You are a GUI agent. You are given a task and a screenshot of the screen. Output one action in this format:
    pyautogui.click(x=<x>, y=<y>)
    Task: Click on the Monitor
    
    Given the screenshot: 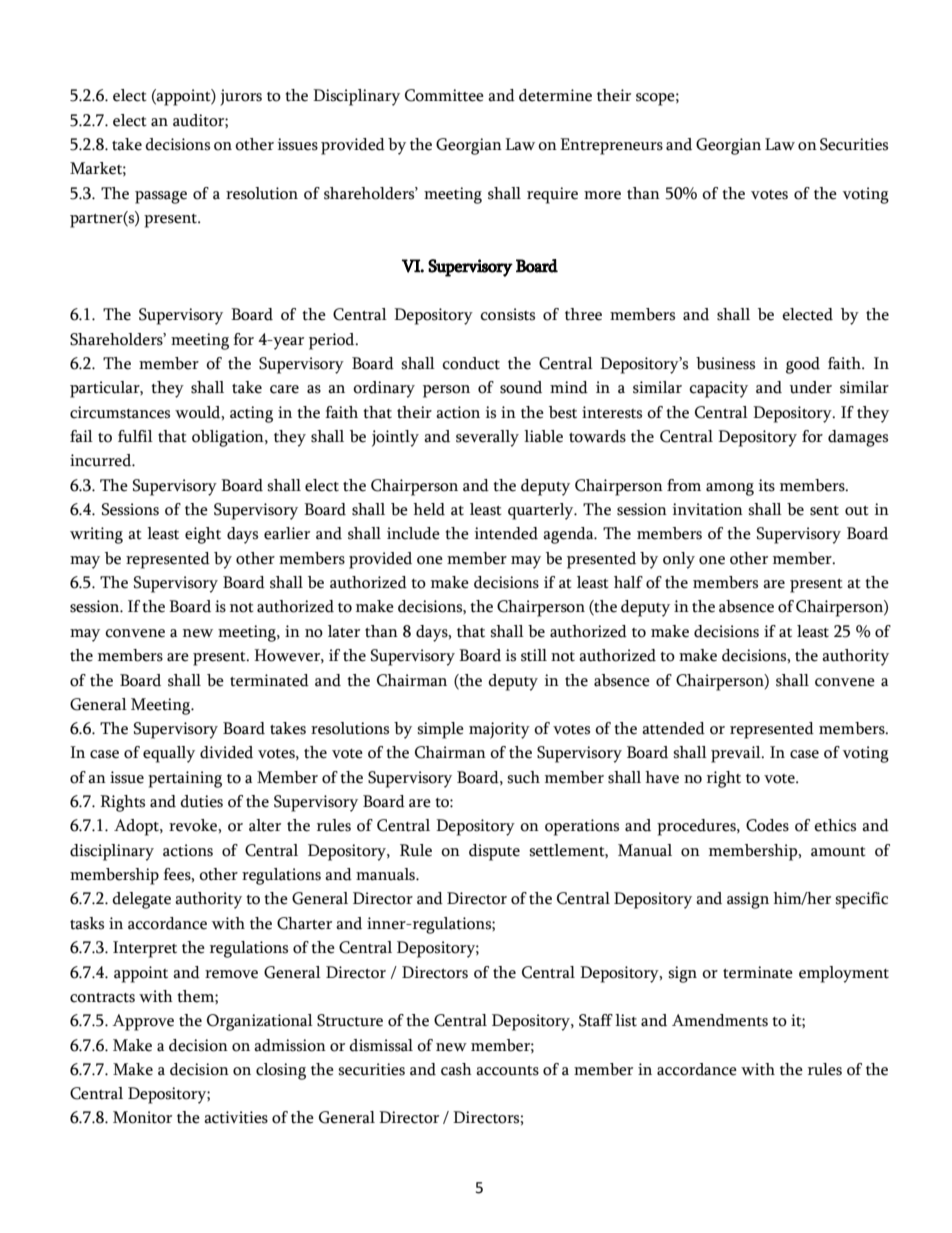 What is the action you would take?
    pyautogui.click(x=142, y=1117)
